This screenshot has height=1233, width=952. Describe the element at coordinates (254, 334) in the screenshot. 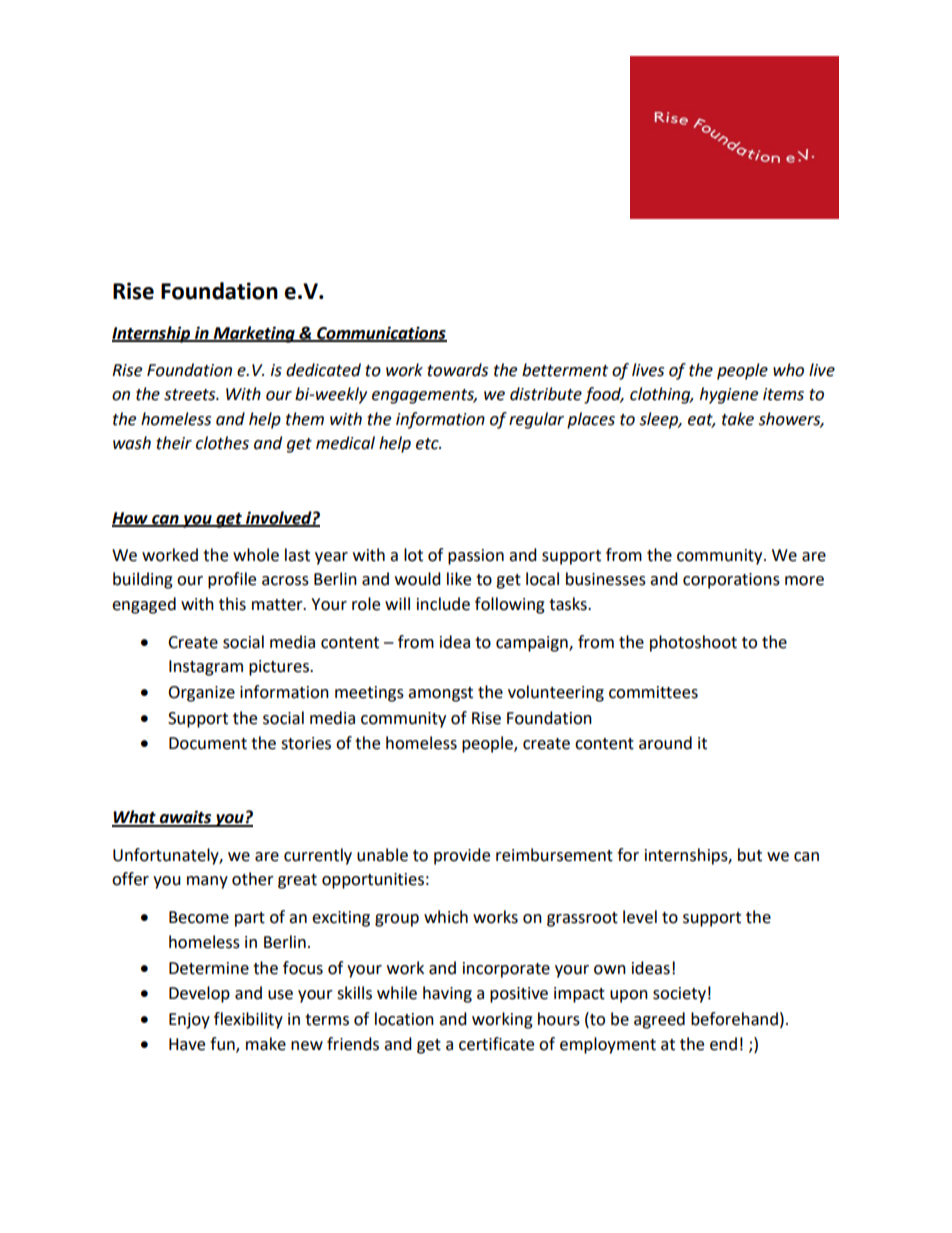

I see `Marketing` at that location.
